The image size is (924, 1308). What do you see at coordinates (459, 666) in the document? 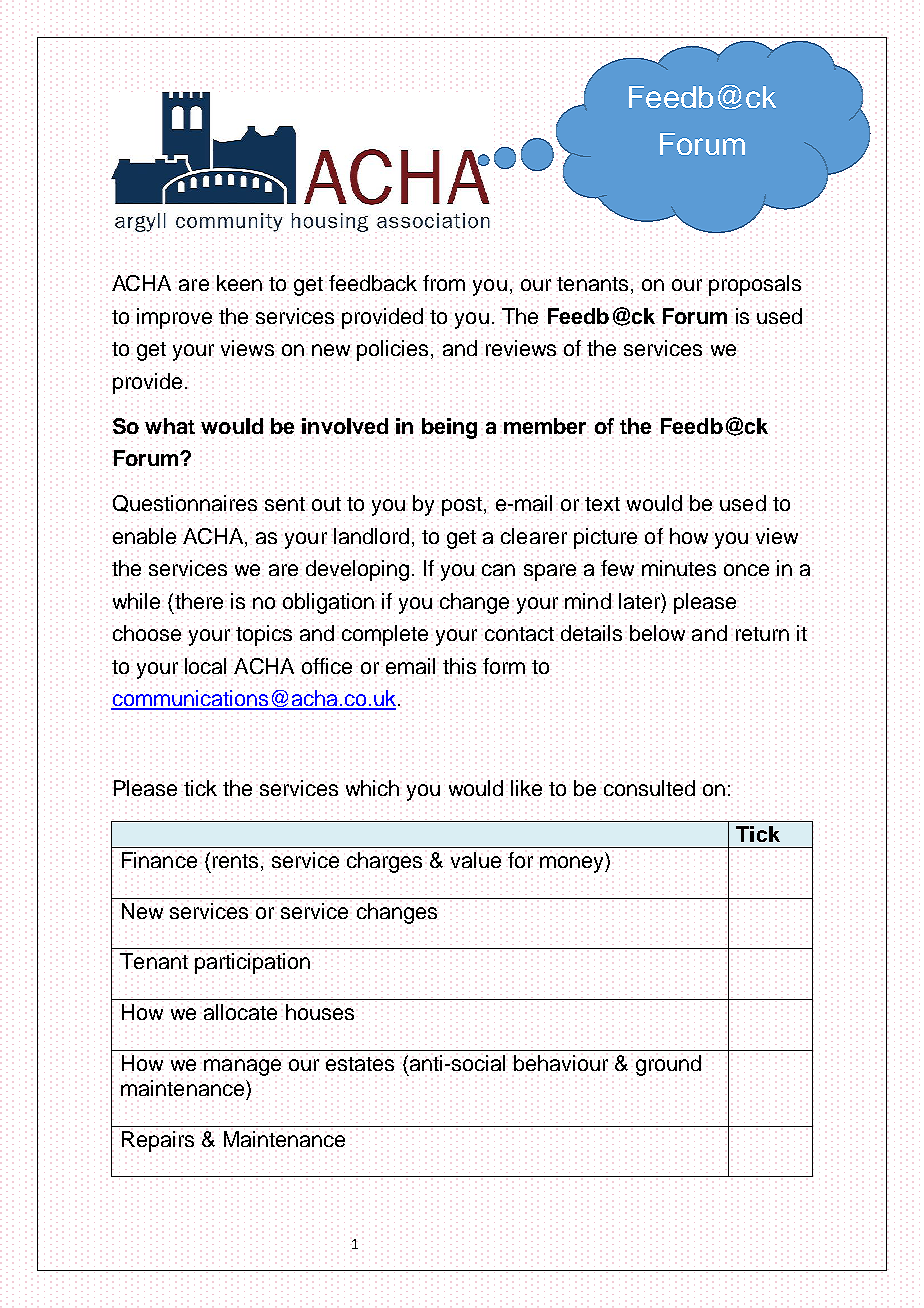
I see `this` at bounding box center [459, 666].
